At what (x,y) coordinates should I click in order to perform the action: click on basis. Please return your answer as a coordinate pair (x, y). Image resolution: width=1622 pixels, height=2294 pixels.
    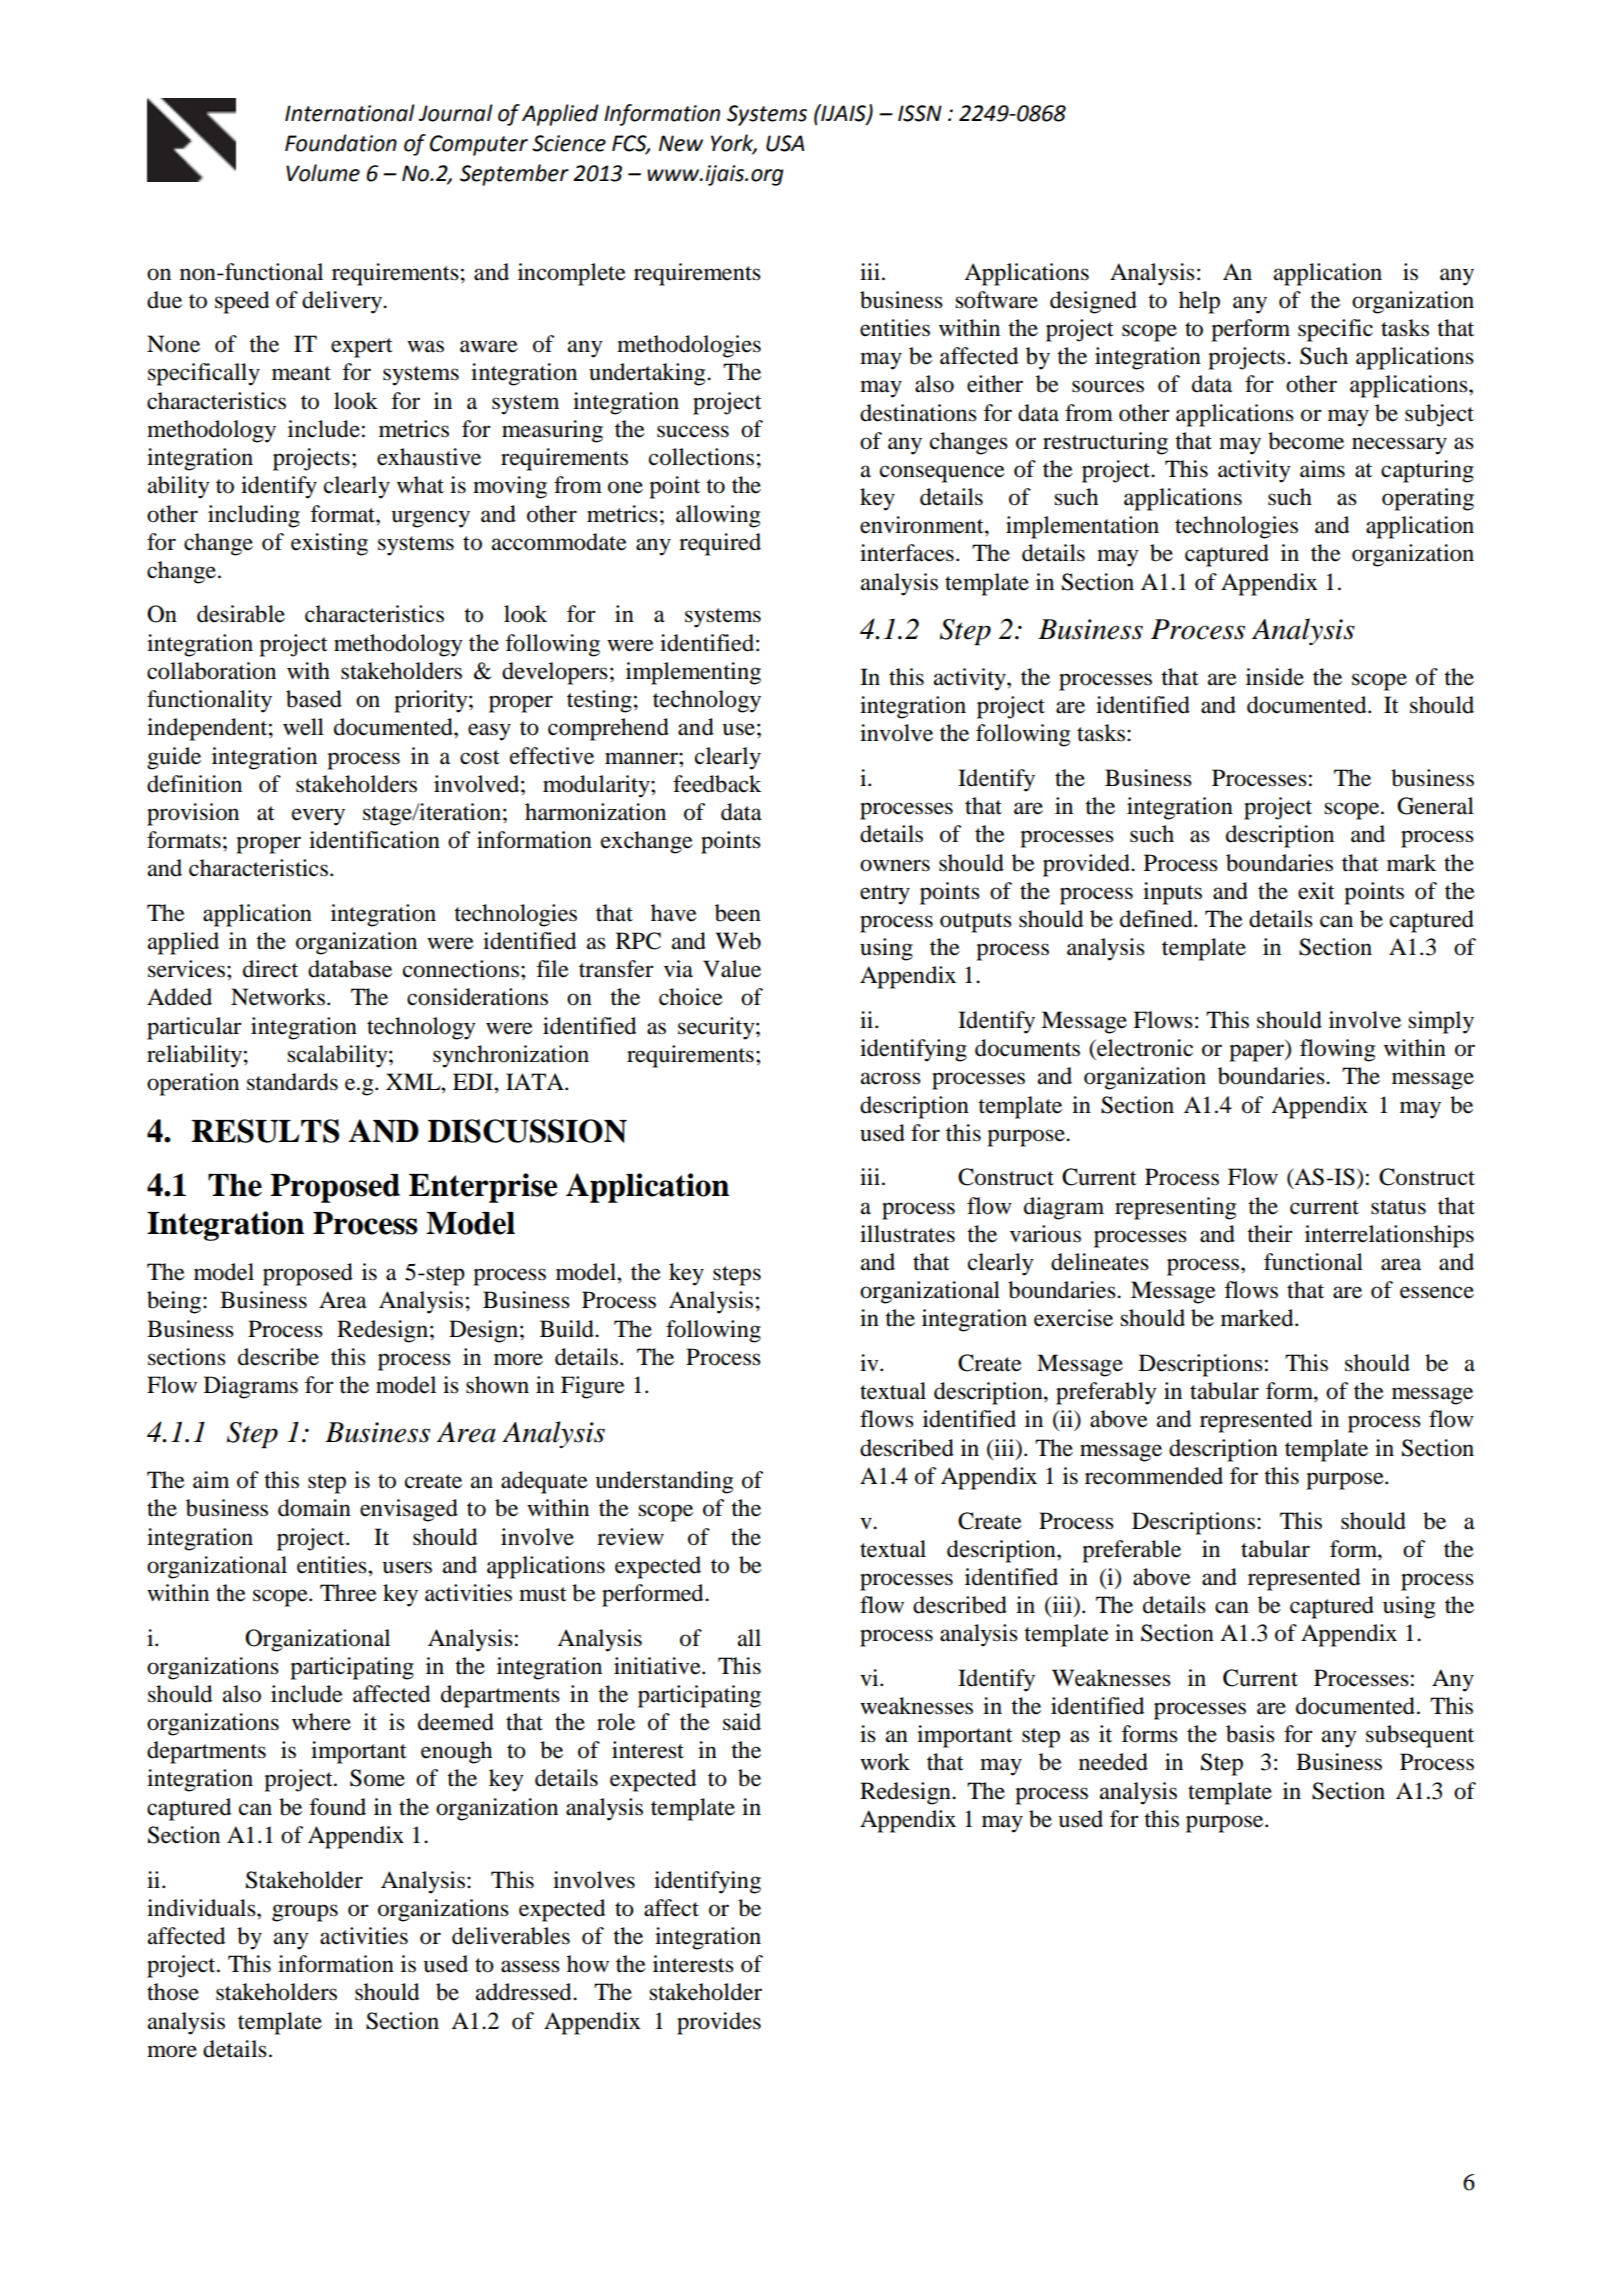
    Looking at the image, I should click on (1250, 1734).
